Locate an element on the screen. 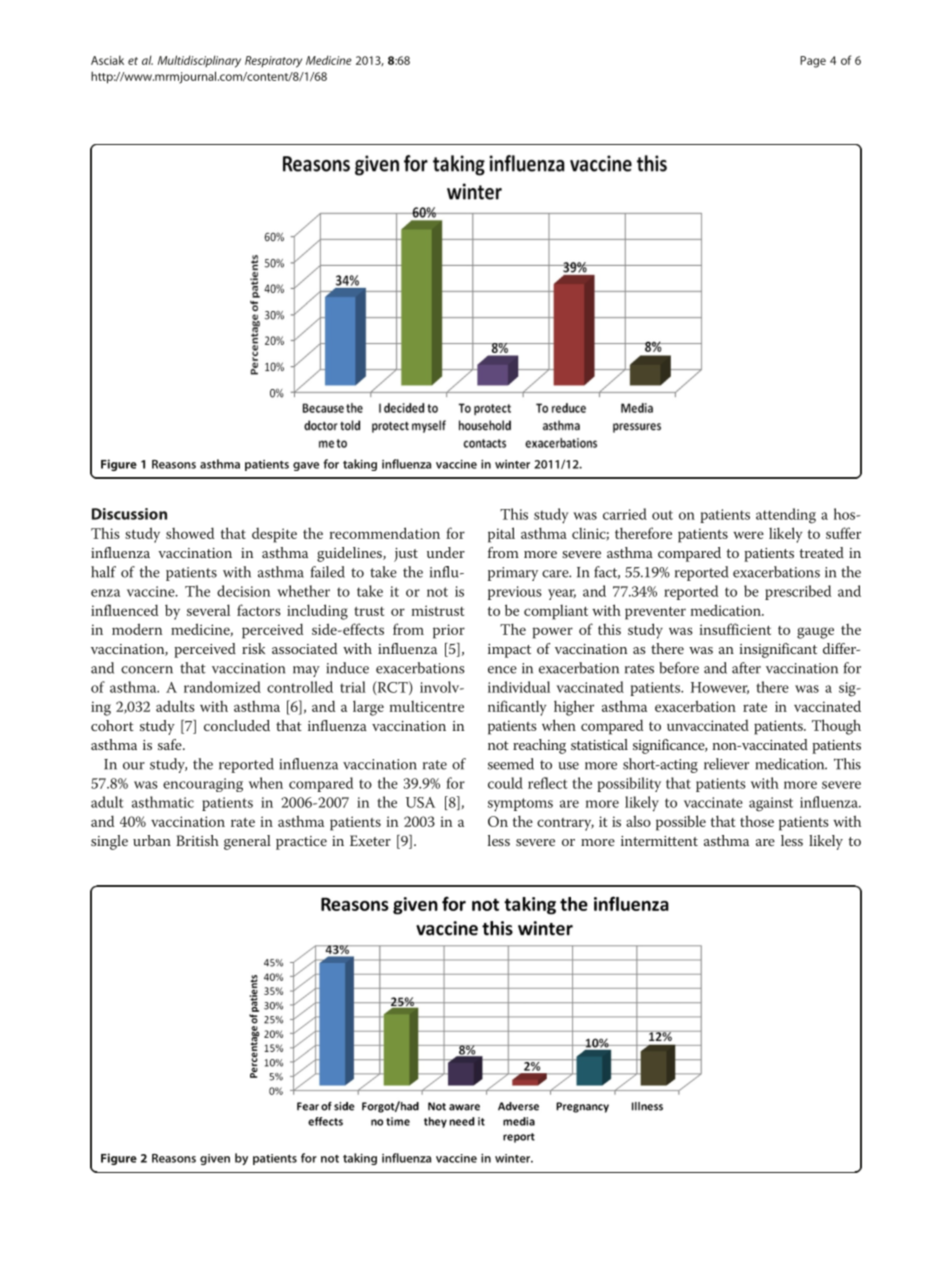 Image resolution: width=952 pixels, height=1270 pixels. Page is located at coordinates (813, 62).
